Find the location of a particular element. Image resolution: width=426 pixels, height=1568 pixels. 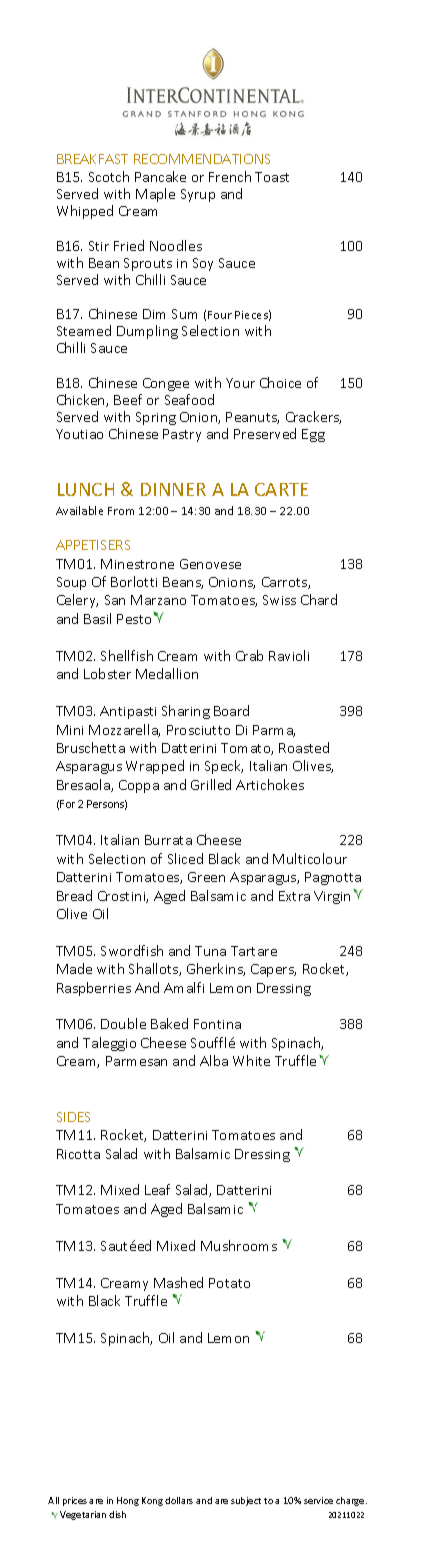

Scotch is located at coordinates (109, 176).
